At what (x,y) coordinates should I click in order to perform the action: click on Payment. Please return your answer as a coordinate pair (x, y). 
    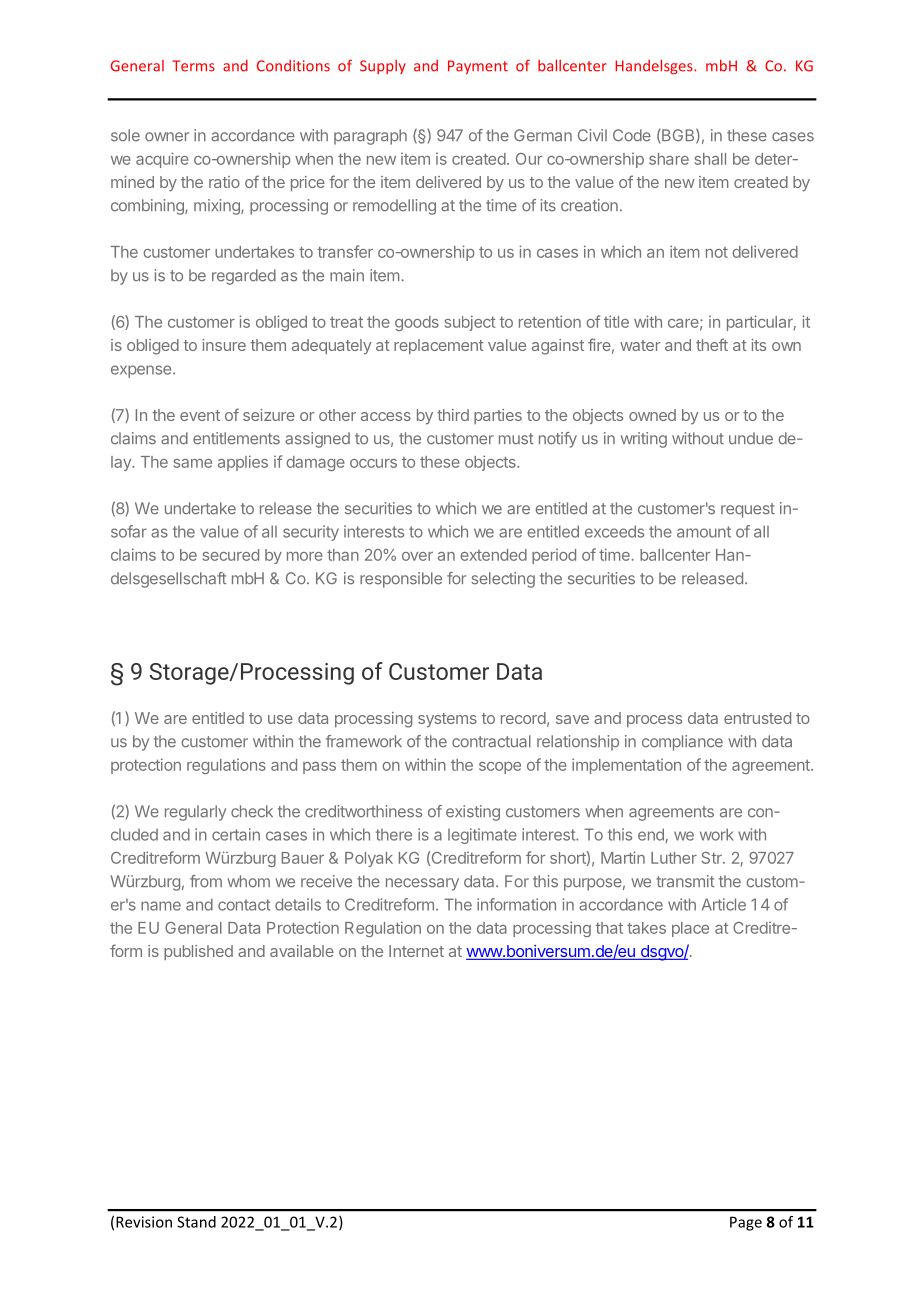
    Looking at the image, I should click on (478, 67).
